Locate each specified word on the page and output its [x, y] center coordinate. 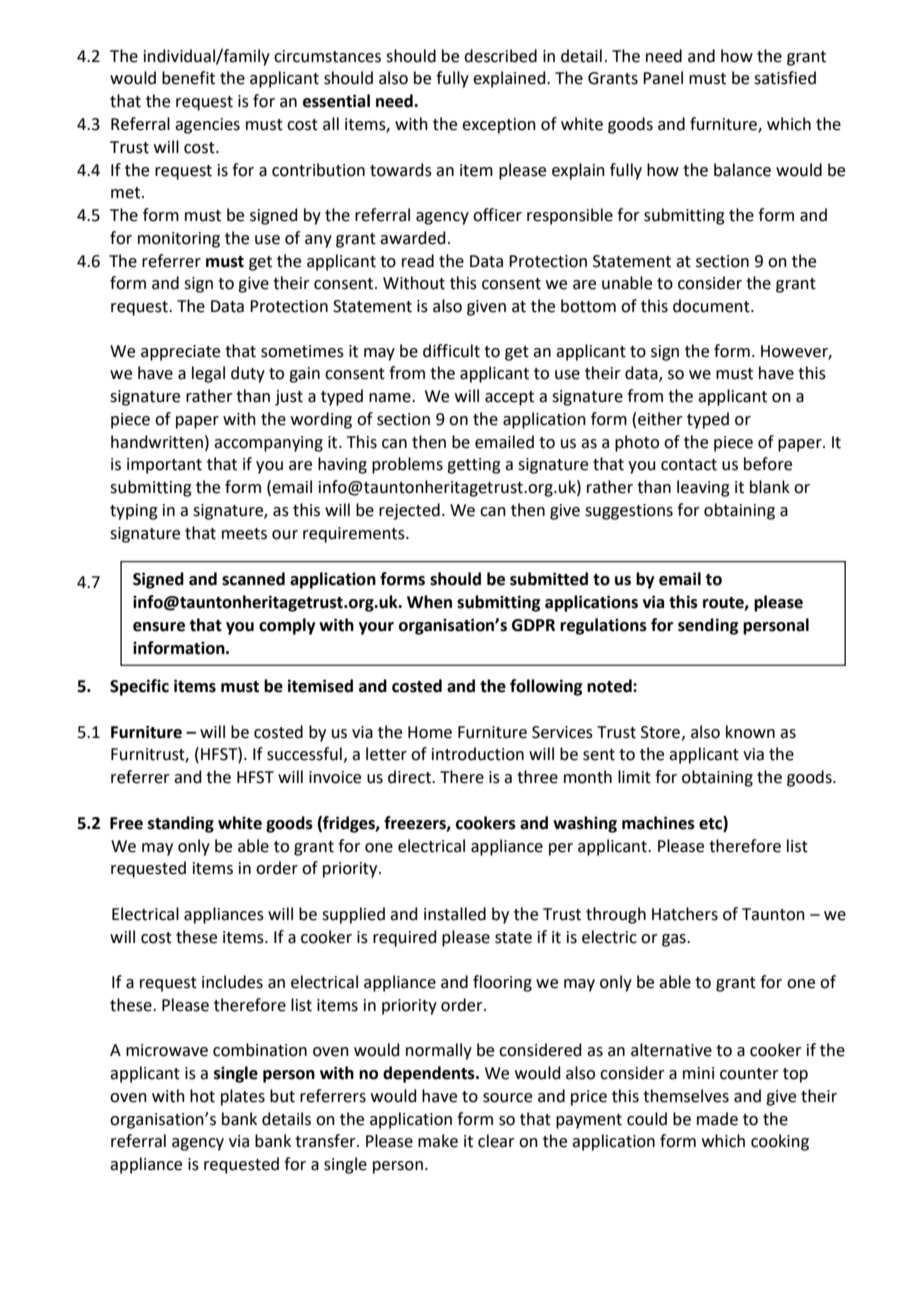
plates [243, 1097]
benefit [188, 78]
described [500, 56]
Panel [663, 78]
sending [708, 626]
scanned [253, 579]
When [429, 602]
